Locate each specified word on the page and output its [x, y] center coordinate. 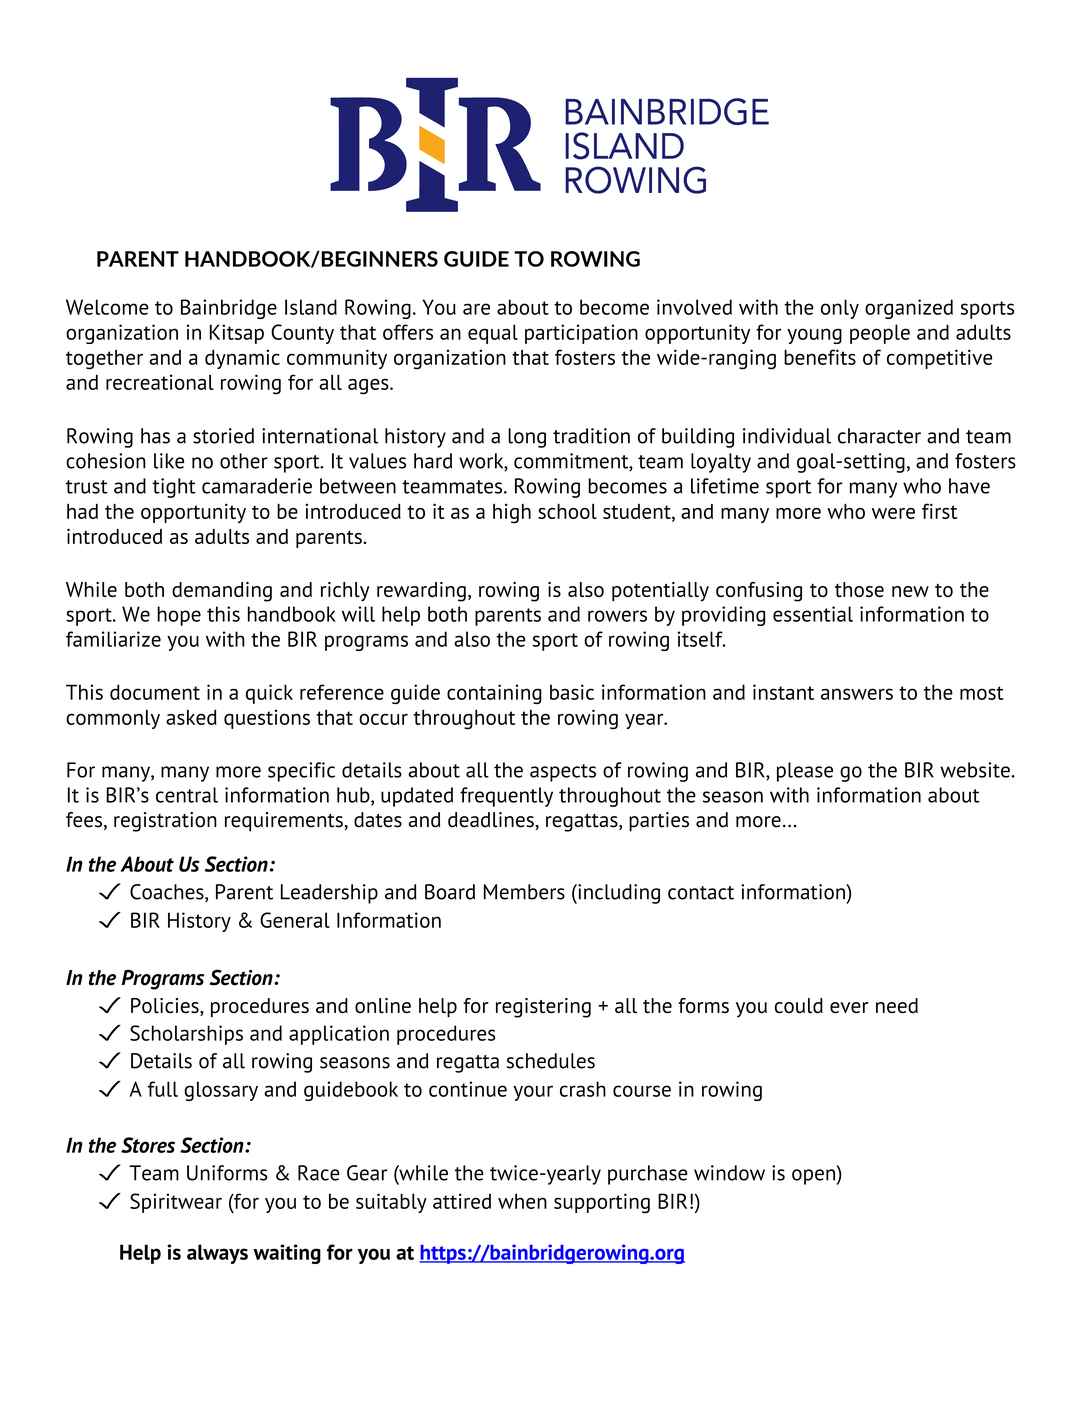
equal [493, 334]
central [187, 795]
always [217, 1254]
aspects [563, 773]
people [880, 334]
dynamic [242, 359]
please [805, 772]
